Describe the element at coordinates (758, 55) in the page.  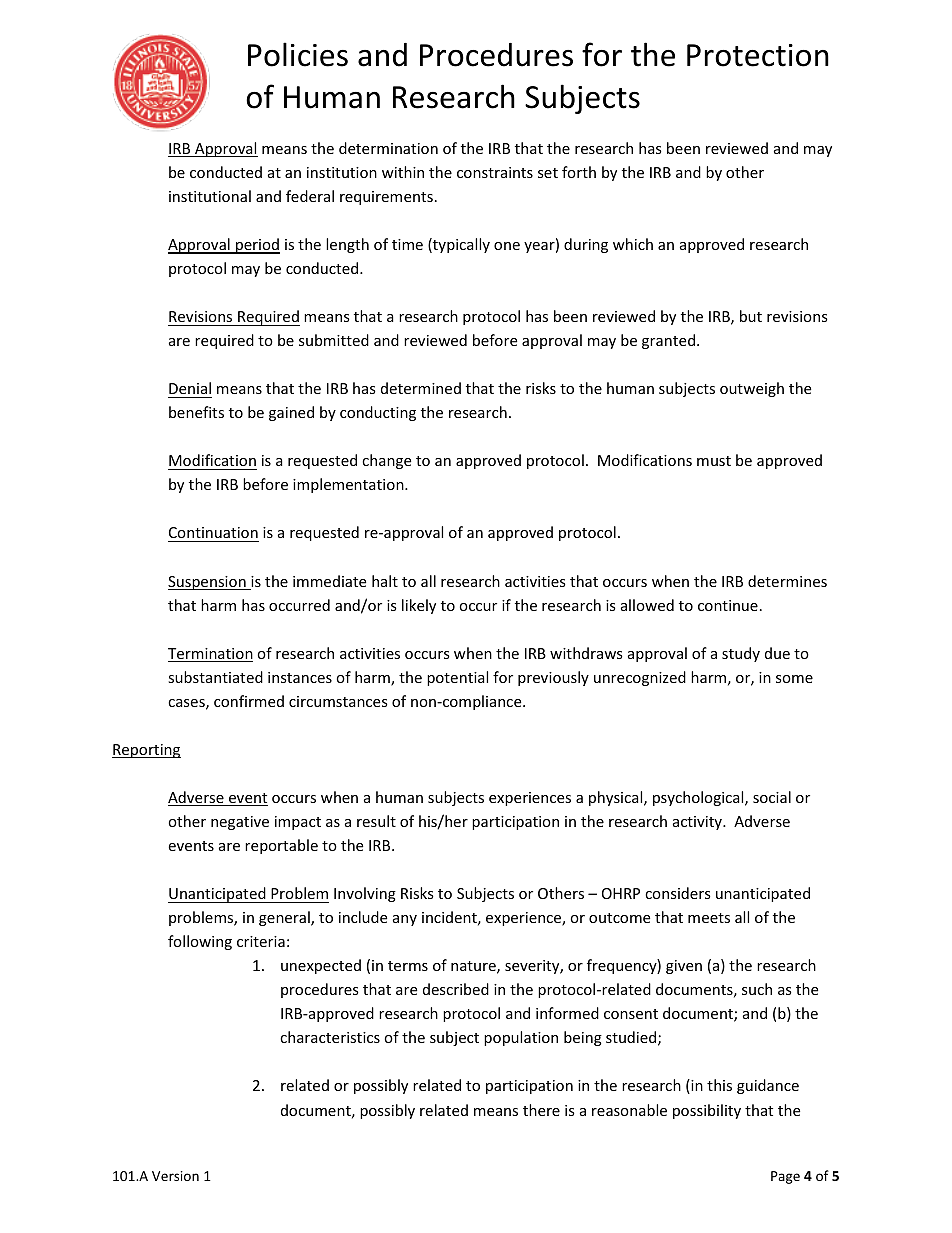
I see `Protection` at that location.
